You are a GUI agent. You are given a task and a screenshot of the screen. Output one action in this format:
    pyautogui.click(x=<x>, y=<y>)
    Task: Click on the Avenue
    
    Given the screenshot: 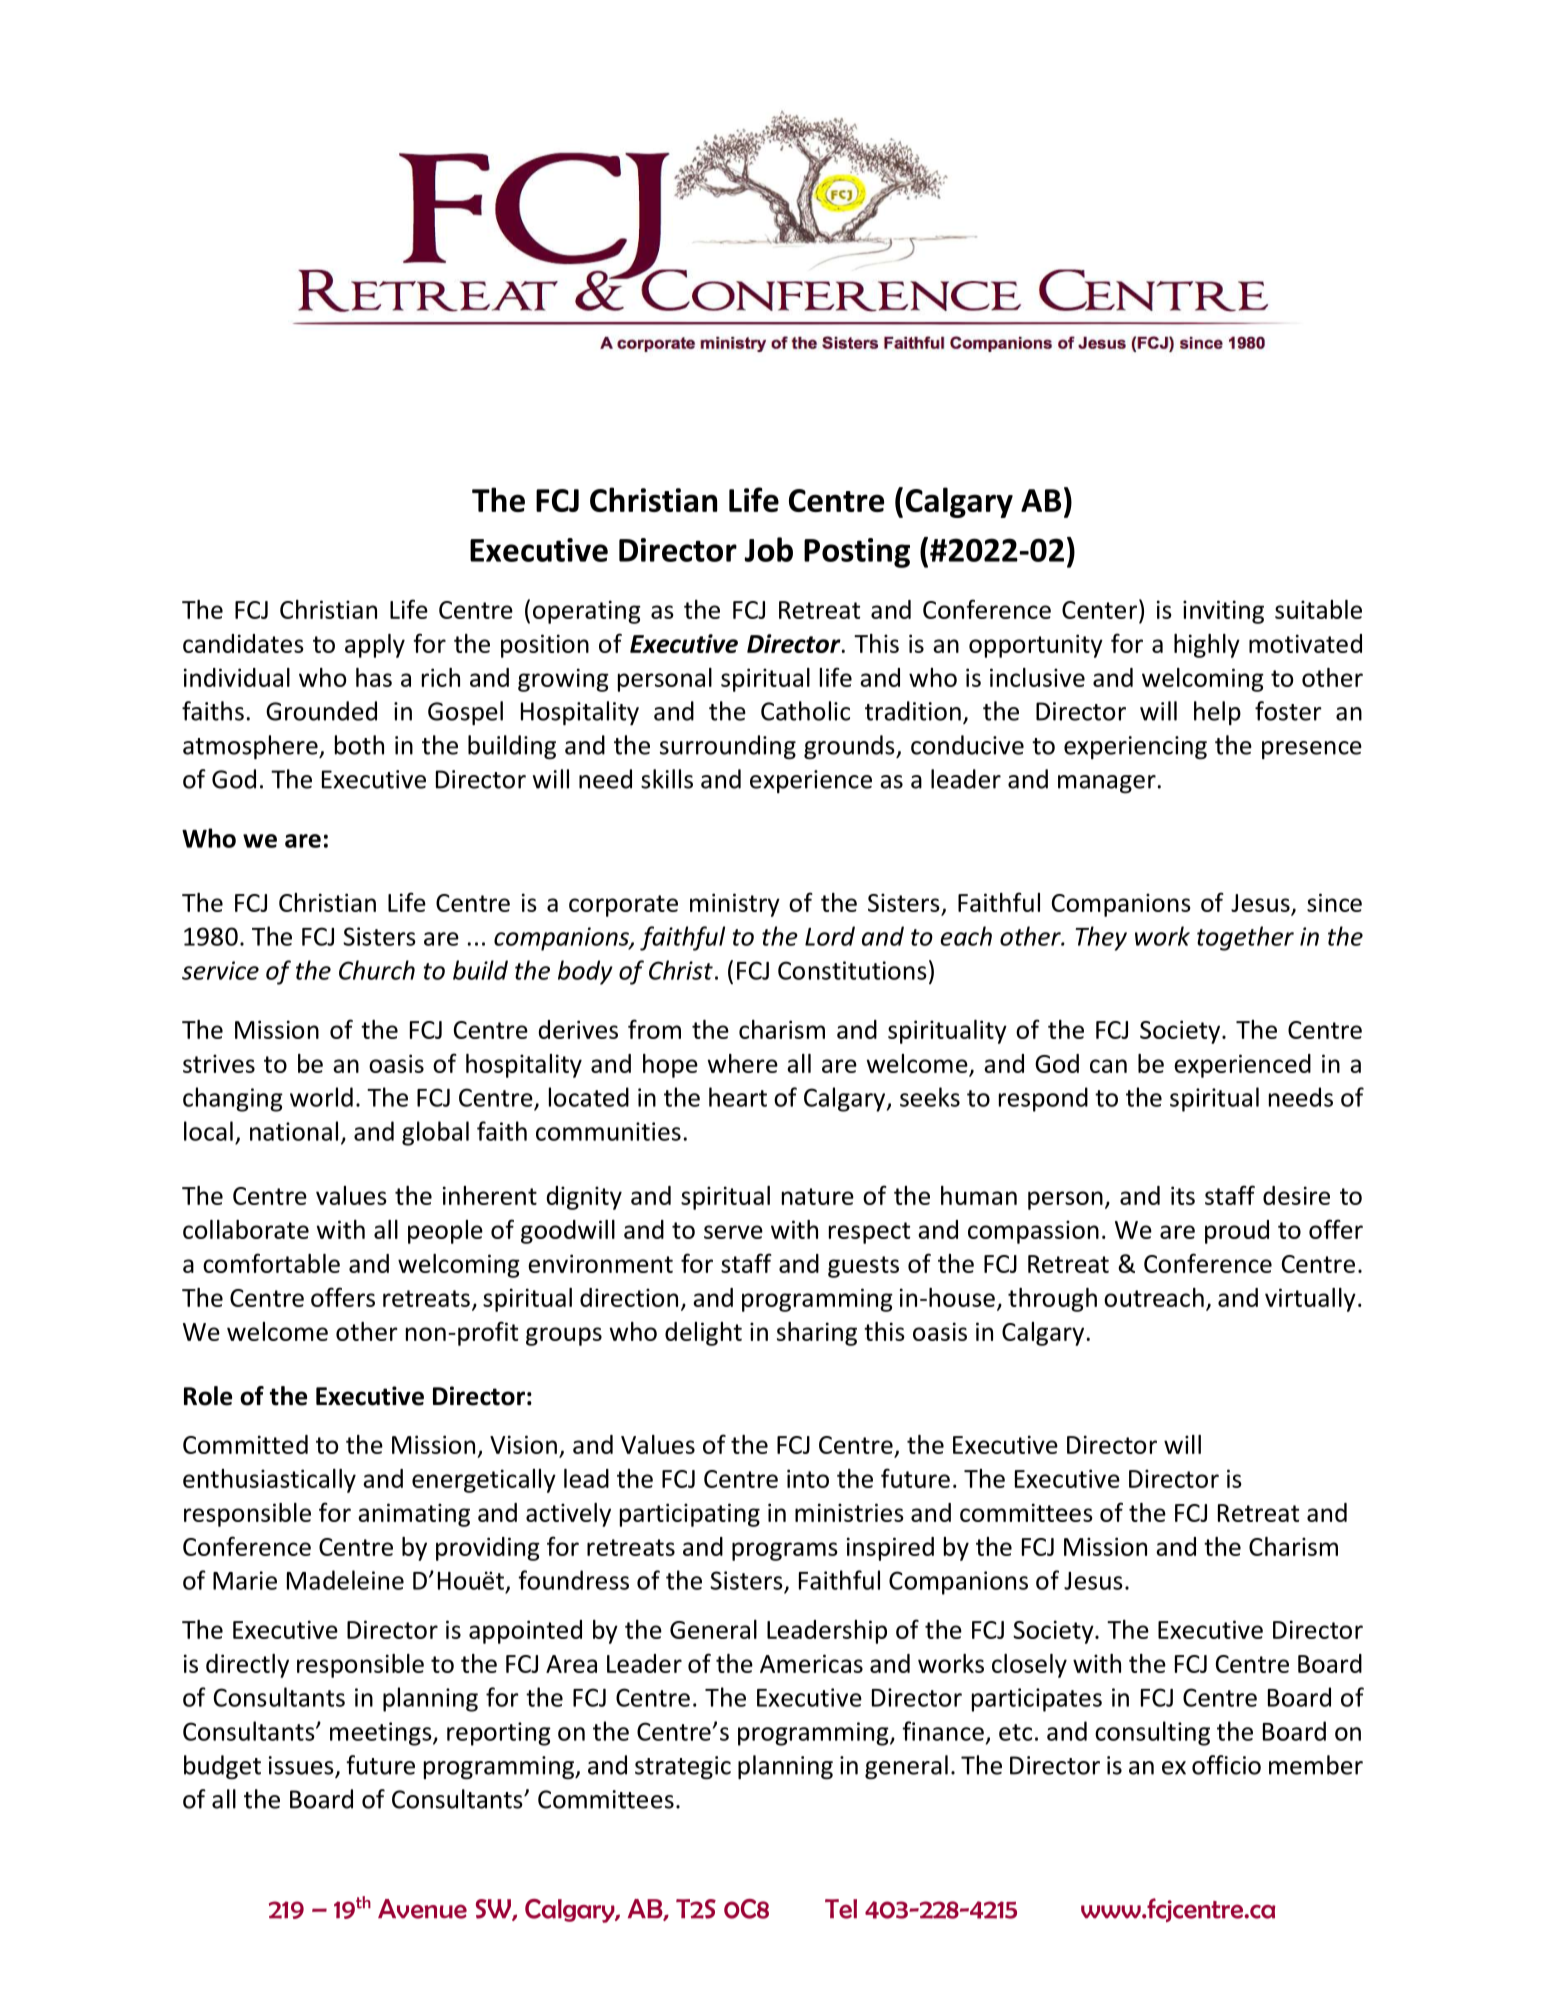 What is the action you would take?
    pyautogui.click(x=422, y=1909)
